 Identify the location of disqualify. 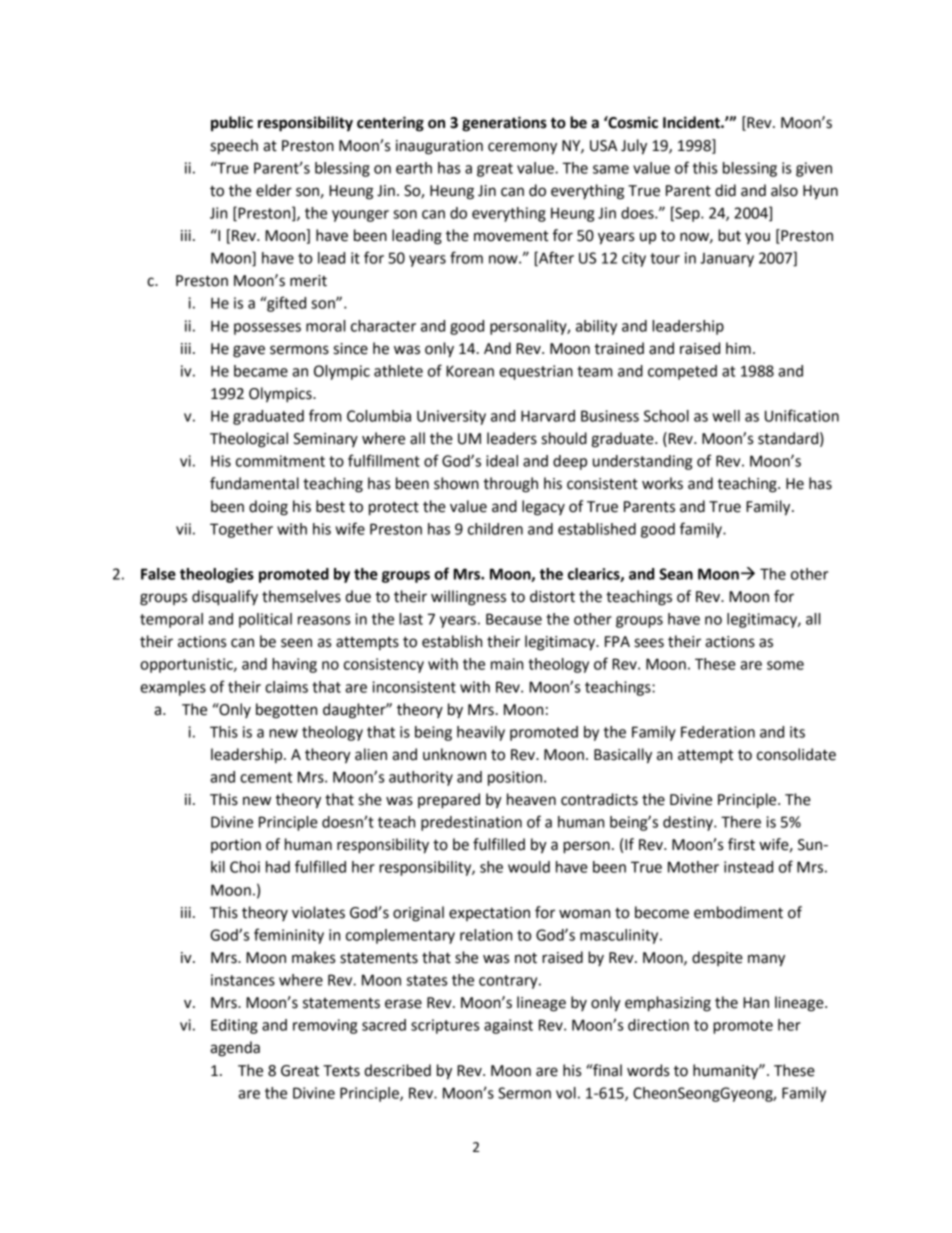
(225, 598).
